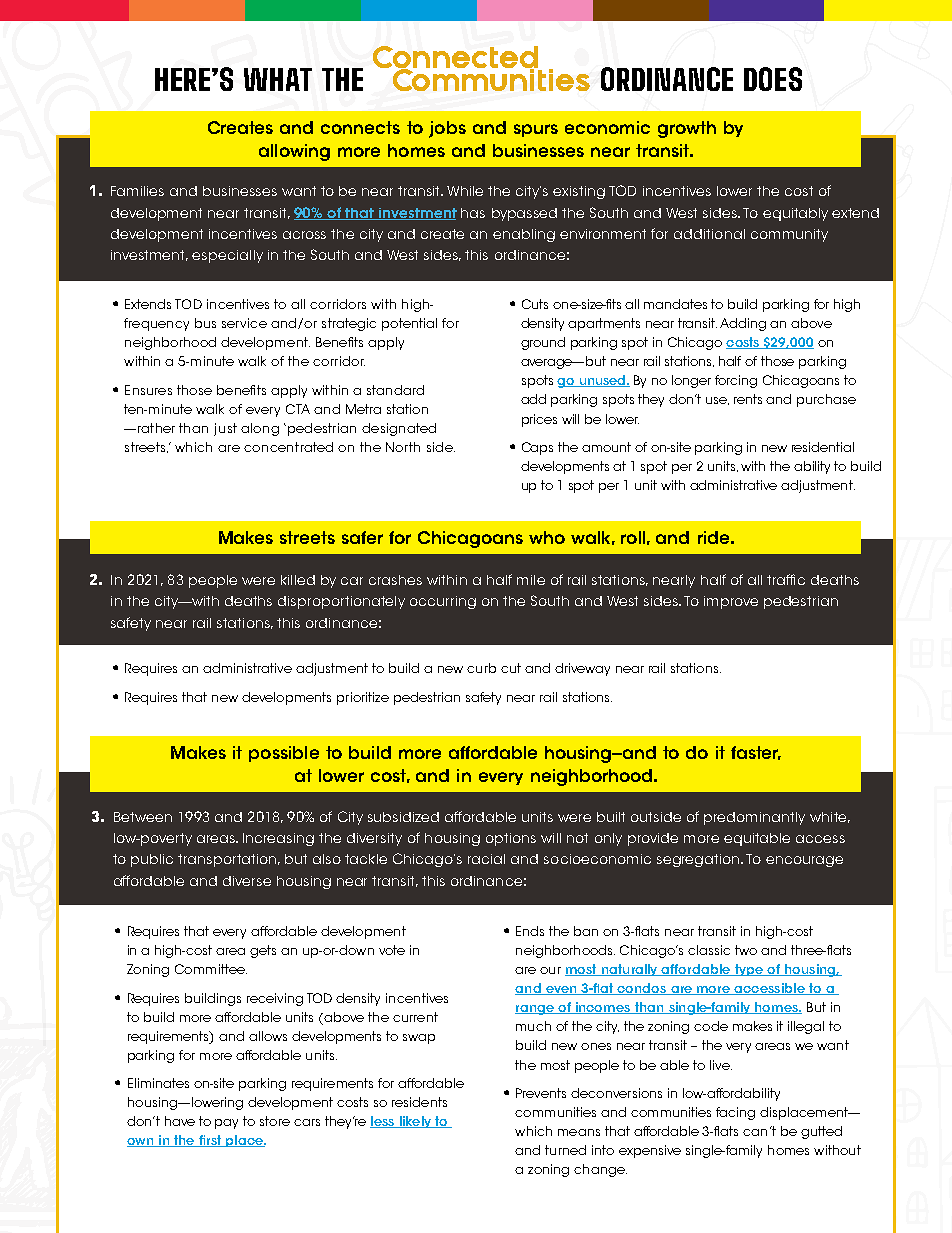  Describe the element at coordinates (284, 754) in the image. I see `possible` at that location.
